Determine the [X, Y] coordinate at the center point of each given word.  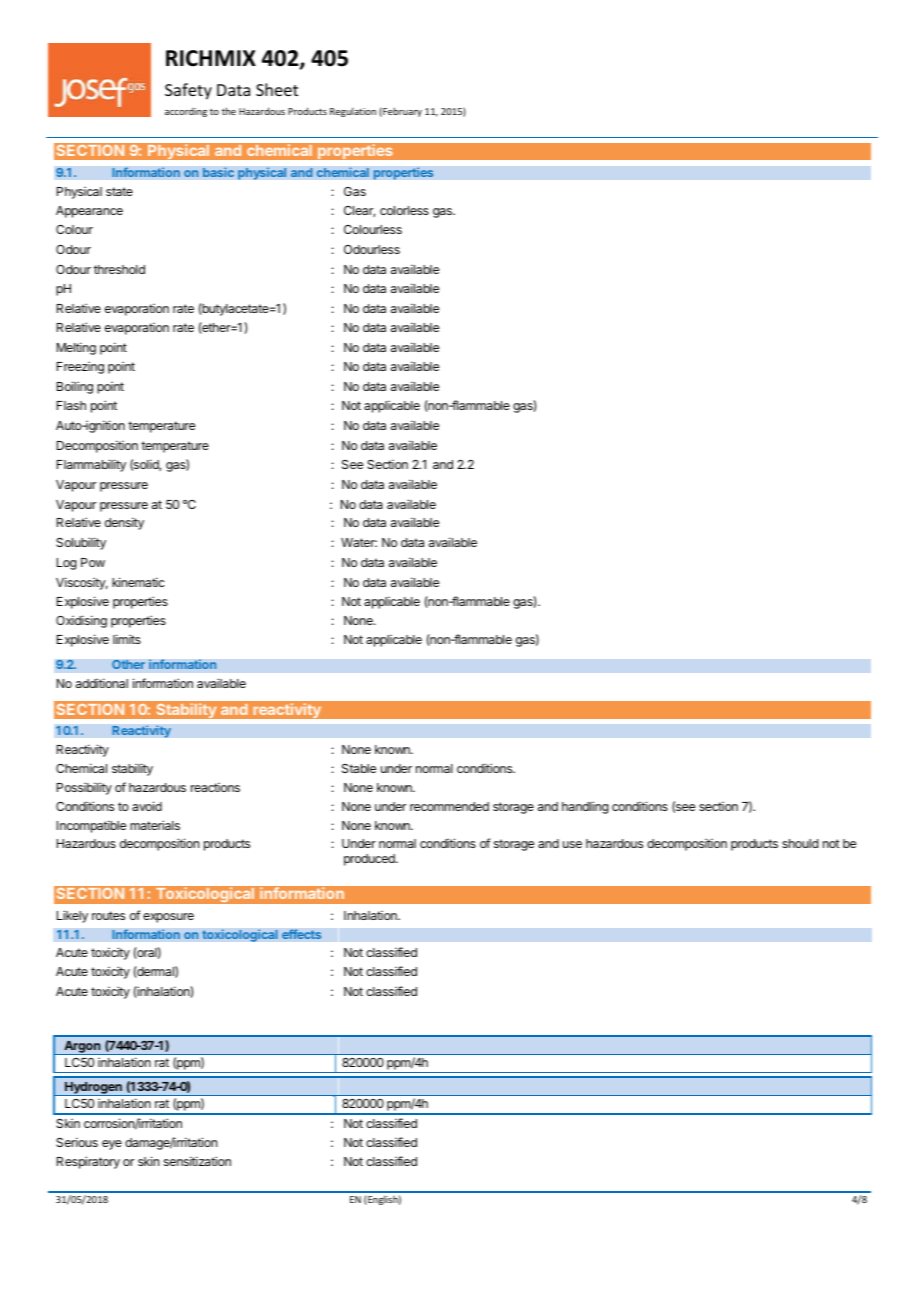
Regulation [353, 112]
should [800, 843]
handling [585, 807]
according [186, 112]
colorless [404, 210]
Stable [359, 768]
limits [127, 639]
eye [112, 1145]
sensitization [197, 1161]
